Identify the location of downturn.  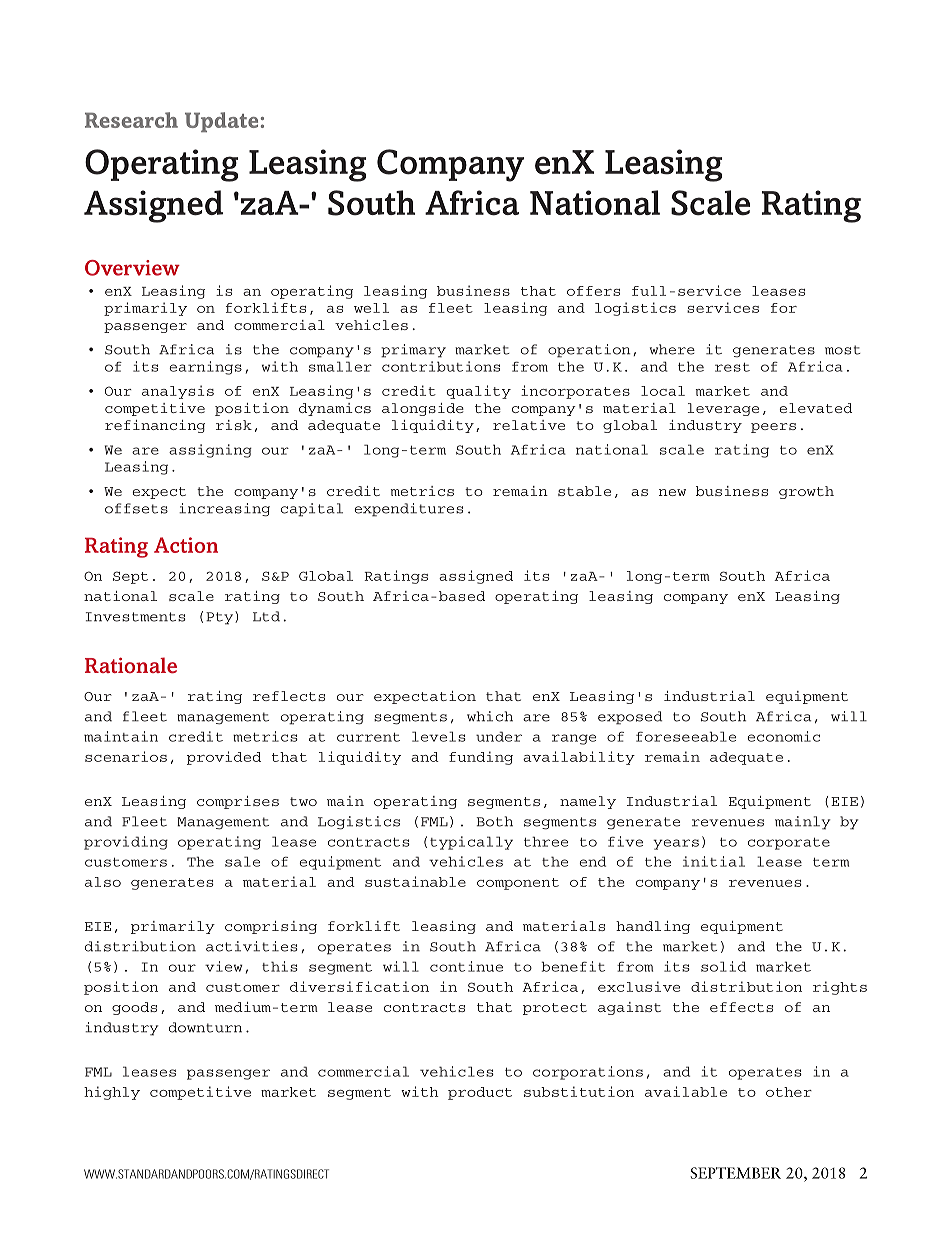
(205, 1027).
